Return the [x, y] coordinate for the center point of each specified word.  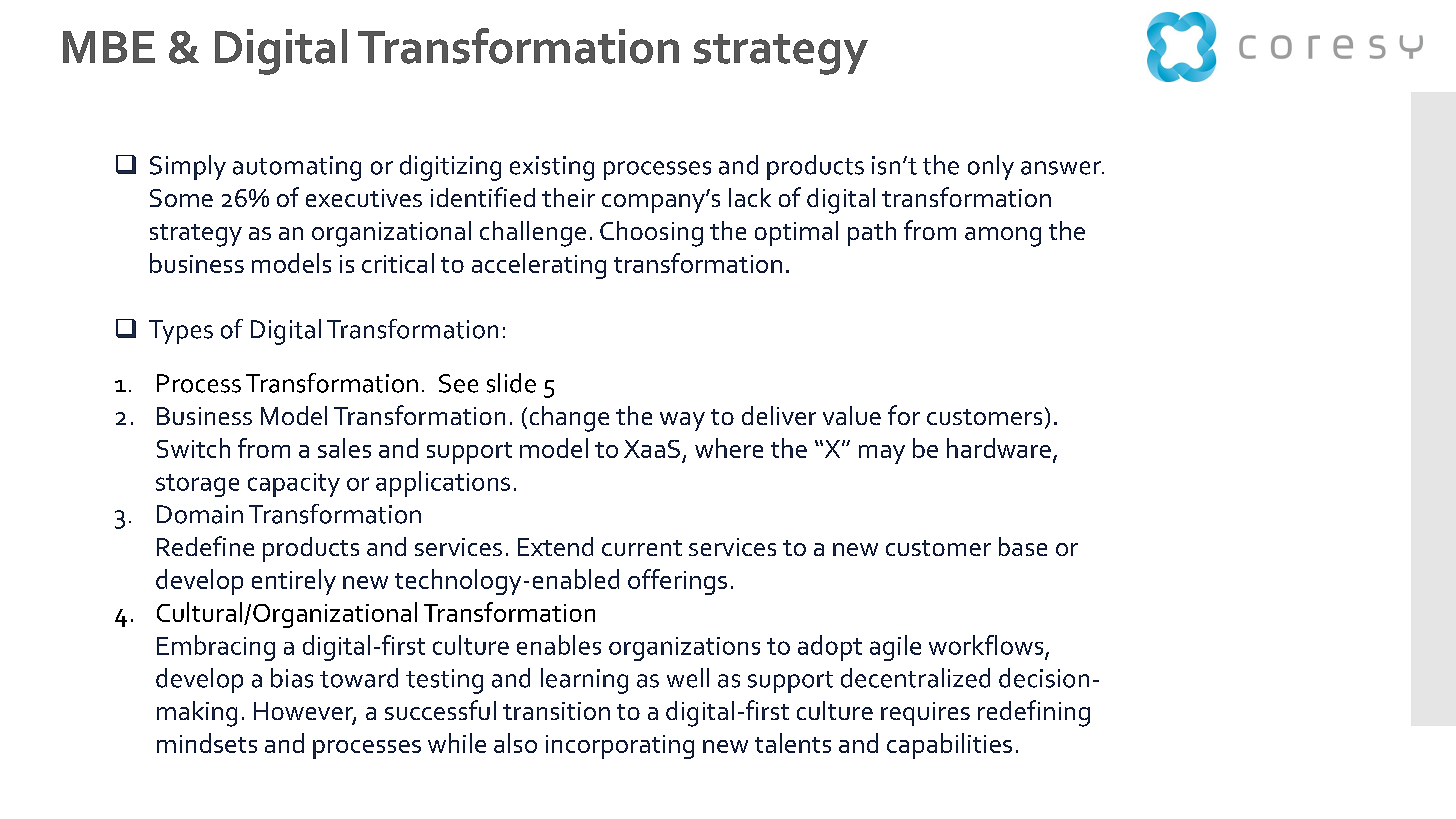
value [852, 415]
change [569, 419]
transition [556, 711]
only [991, 167]
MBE [109, 47]
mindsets [207, 743]
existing [552, 168]
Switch [193, 448]
